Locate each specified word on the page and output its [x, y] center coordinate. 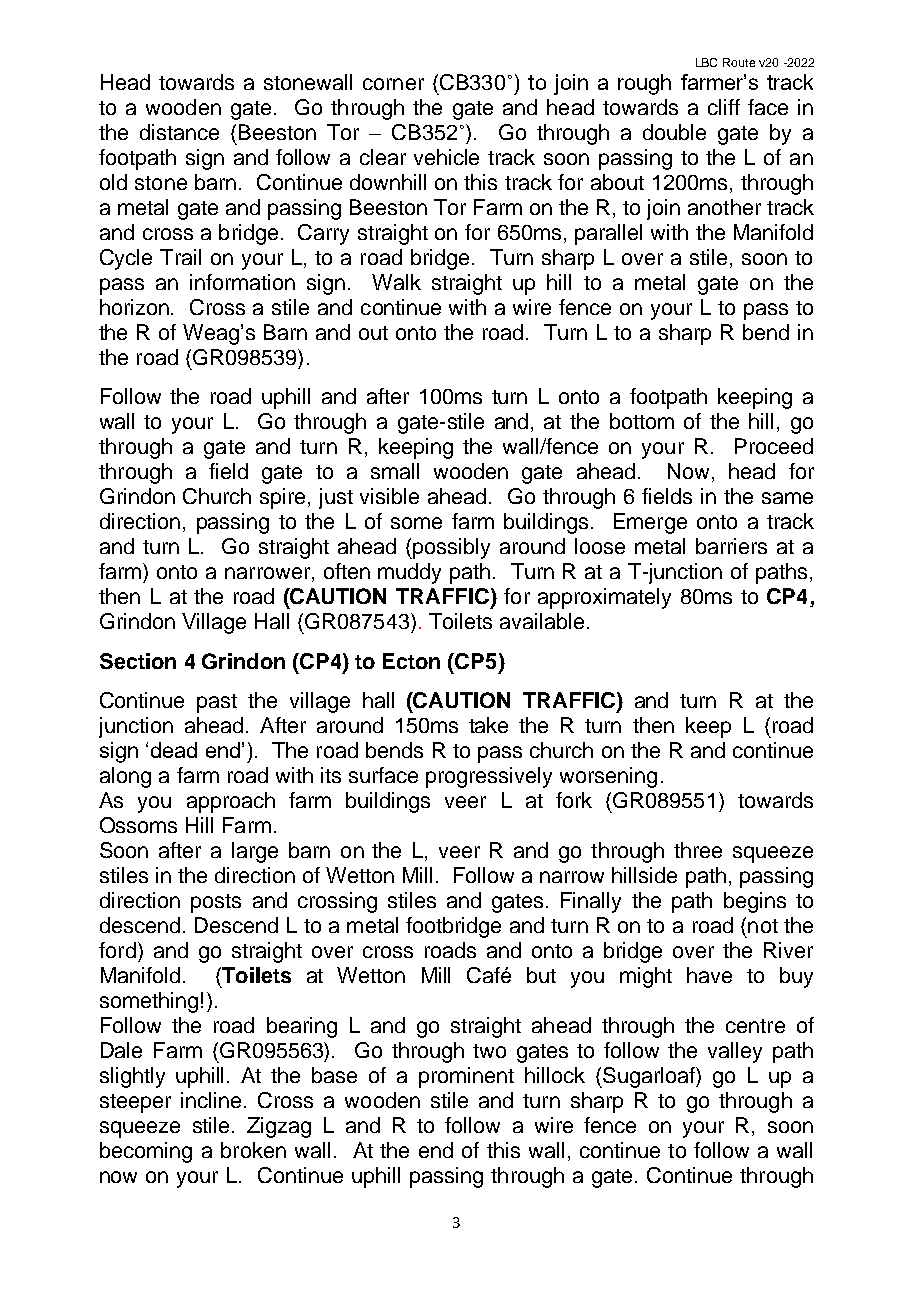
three [698, 850]
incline [211, 1100]
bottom [642, 421]
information [242, 282]
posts [216, 903]
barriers [731, 546]
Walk [396, 282]
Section [138, 661]
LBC [706, 62]
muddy [409, 573]
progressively [489, 777]
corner [393, 84]
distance [179, 132]
